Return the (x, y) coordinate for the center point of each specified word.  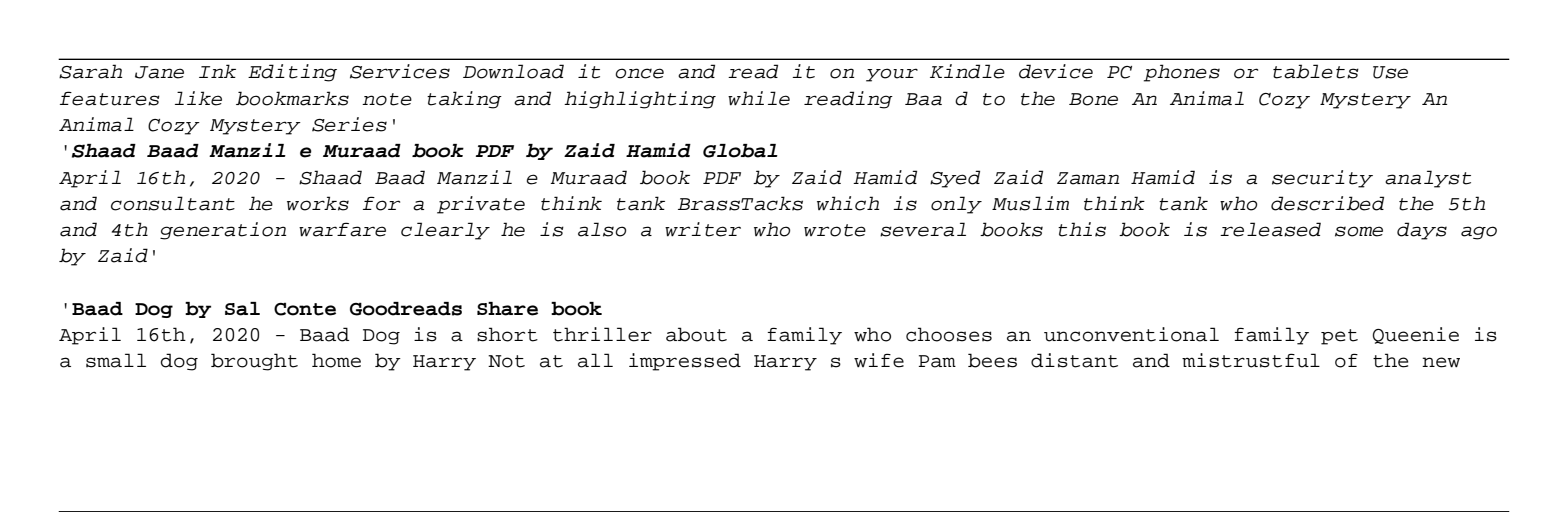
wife (879, 360)
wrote (835, 230)
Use (1390, 72)
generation (223, 231)
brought (254, 362)
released (1270, 229)
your (892, 75)
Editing (292, 73)
